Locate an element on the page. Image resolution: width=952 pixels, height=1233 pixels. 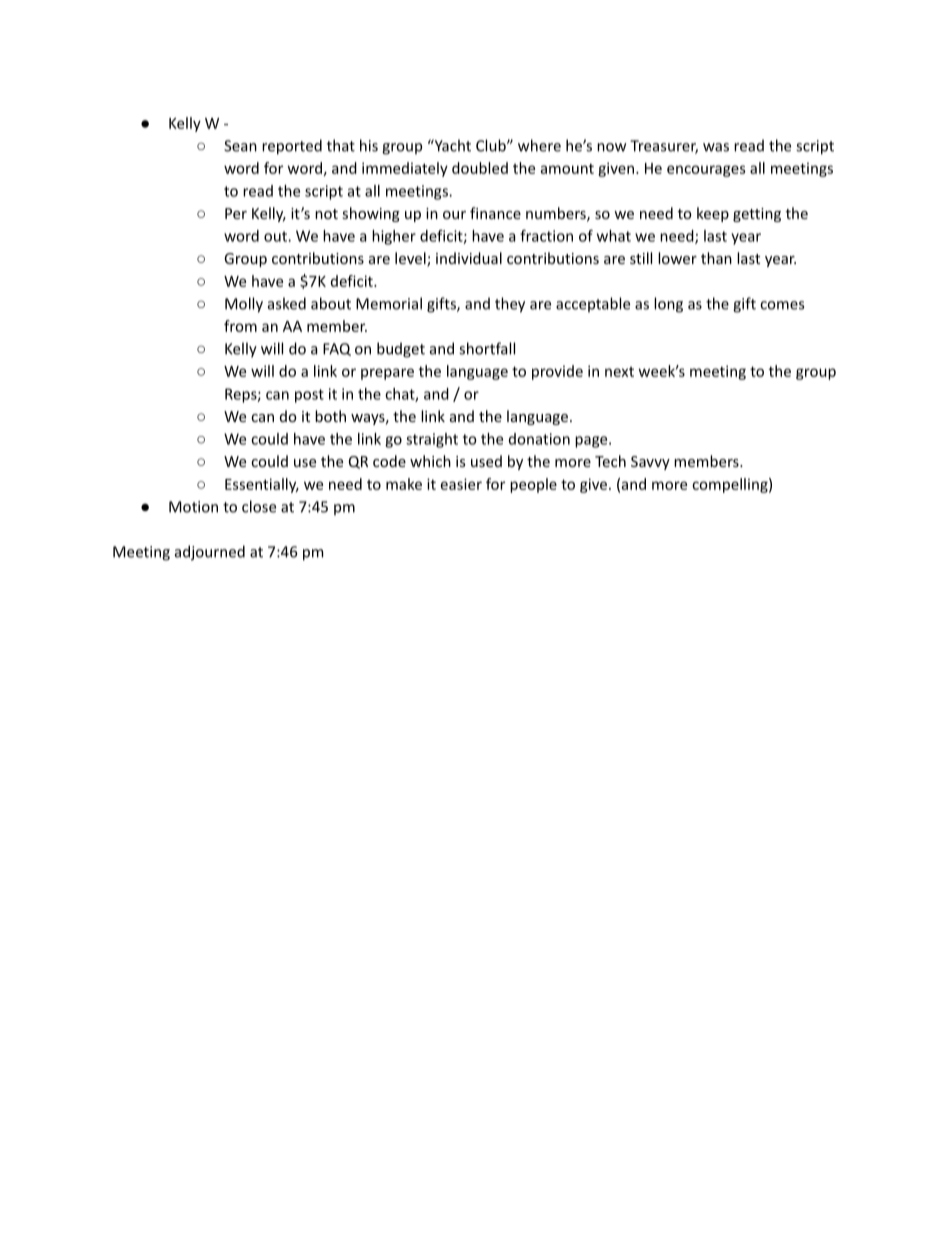
from is located at coordinates (240, 326).
